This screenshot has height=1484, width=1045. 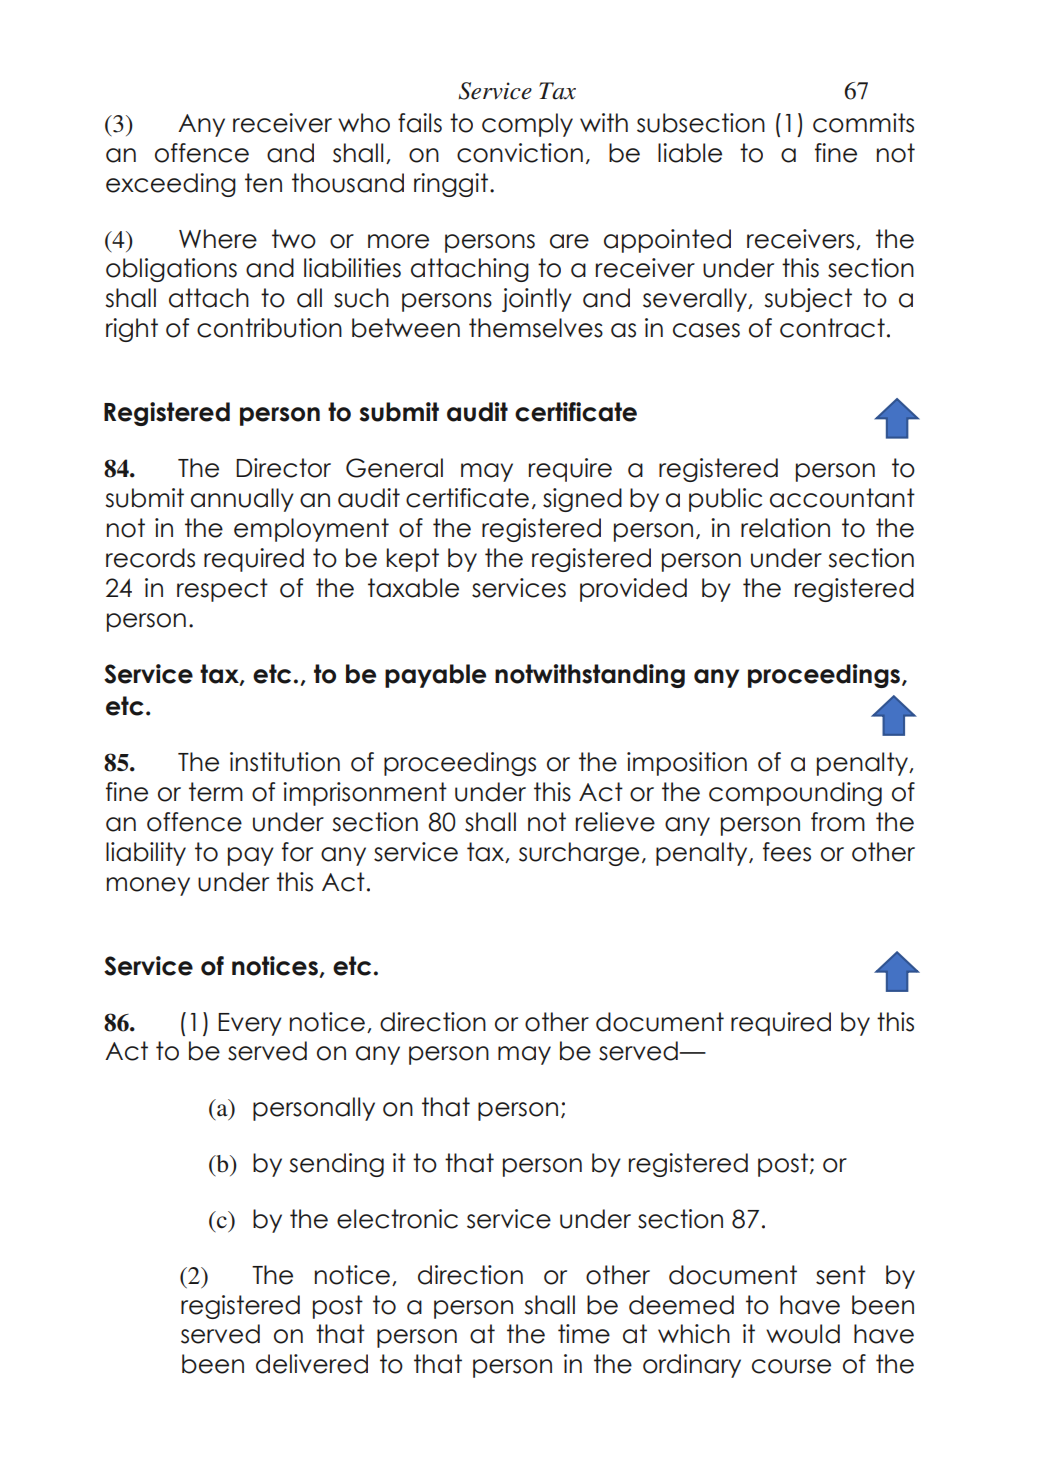 I want to click on delivered, so click(x=312, y=1364).
